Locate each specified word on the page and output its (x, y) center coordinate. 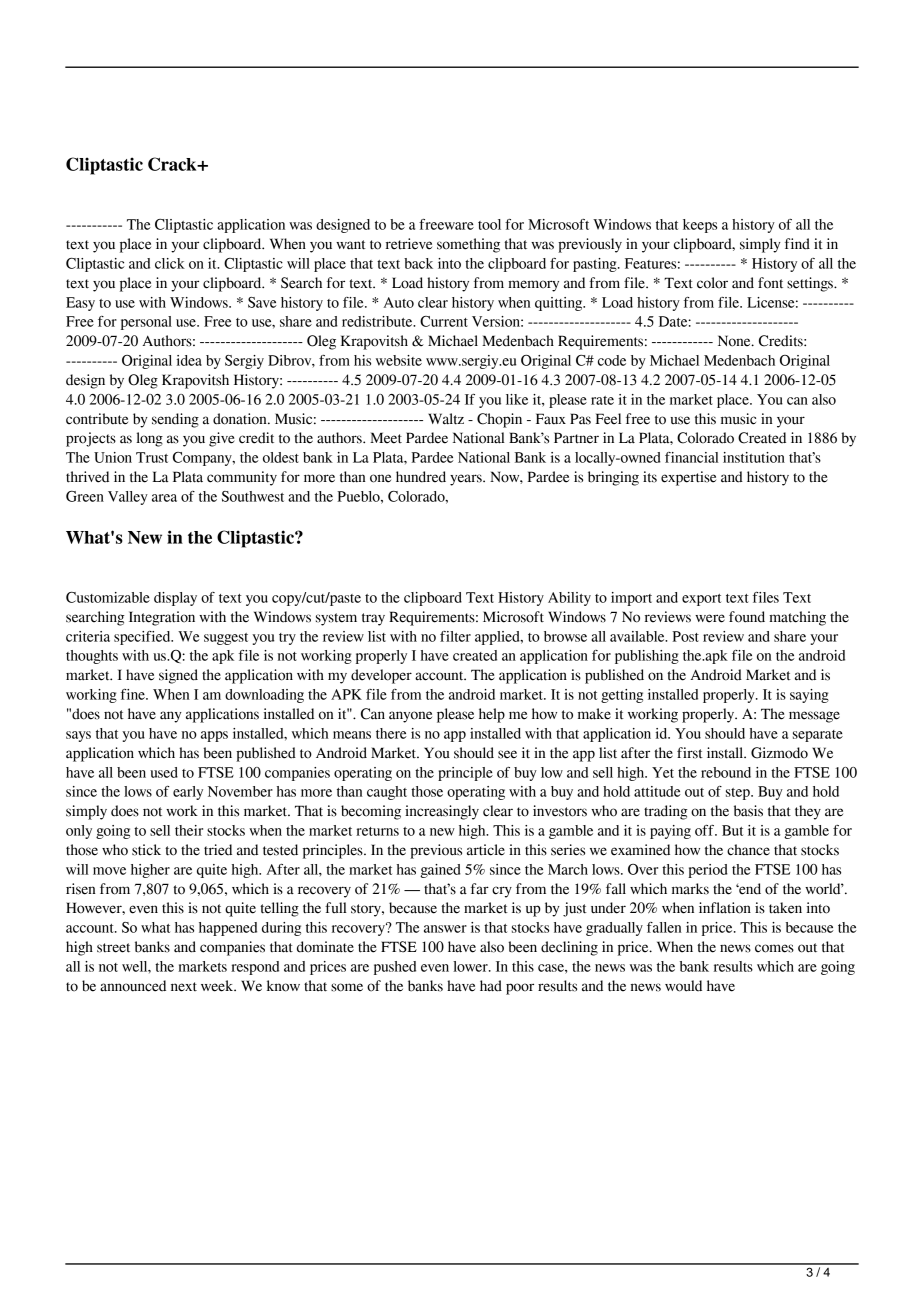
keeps (700, 226)
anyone (410, 717)
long (149, 439)
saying (809, 696)
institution (754, 457)
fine (134, 694)
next (184, 987)
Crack (173, 164)
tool (489, 224)
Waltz (446, 419)
